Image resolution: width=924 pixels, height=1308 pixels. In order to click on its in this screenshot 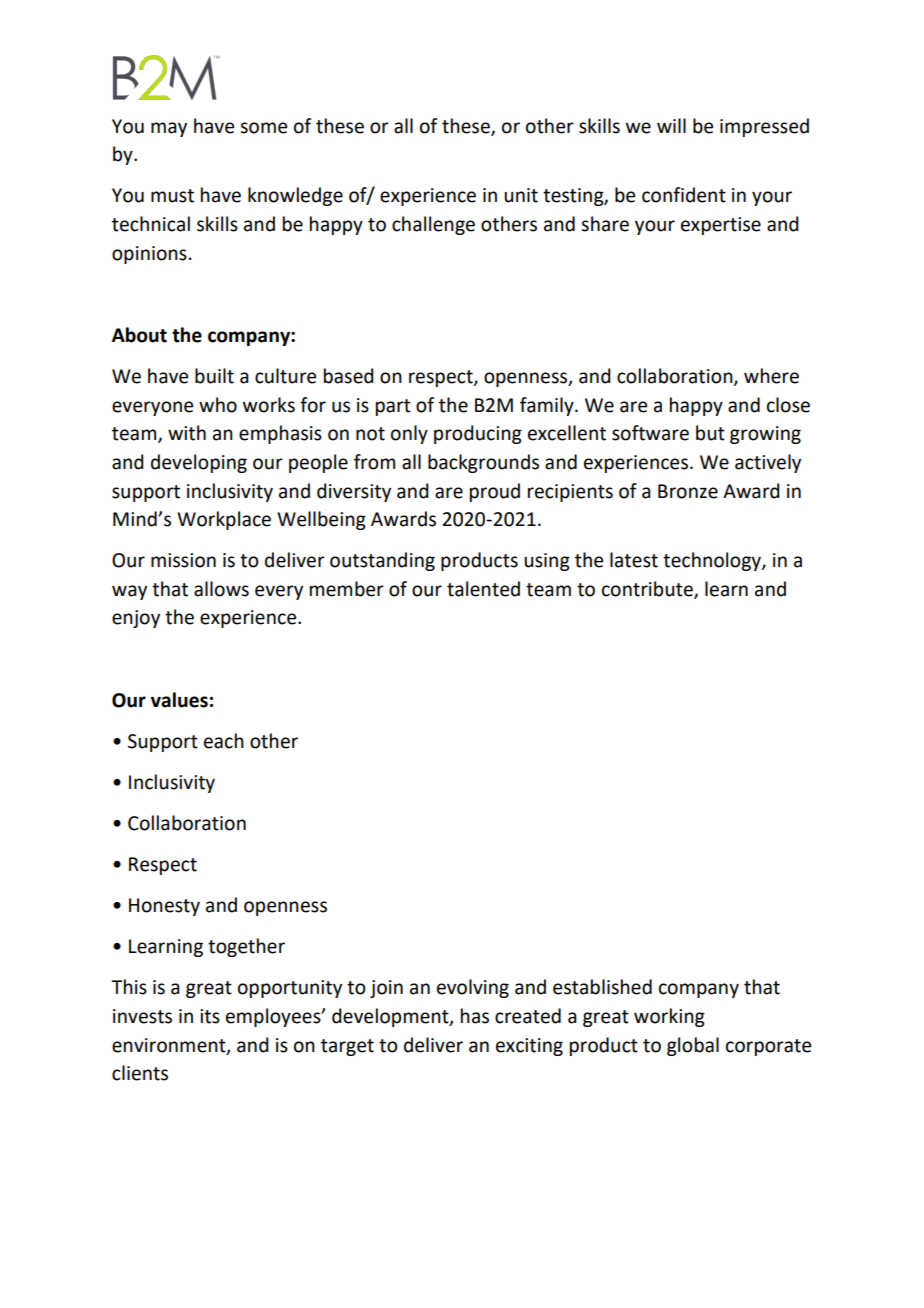, I will do `click(210, 1016)`.
